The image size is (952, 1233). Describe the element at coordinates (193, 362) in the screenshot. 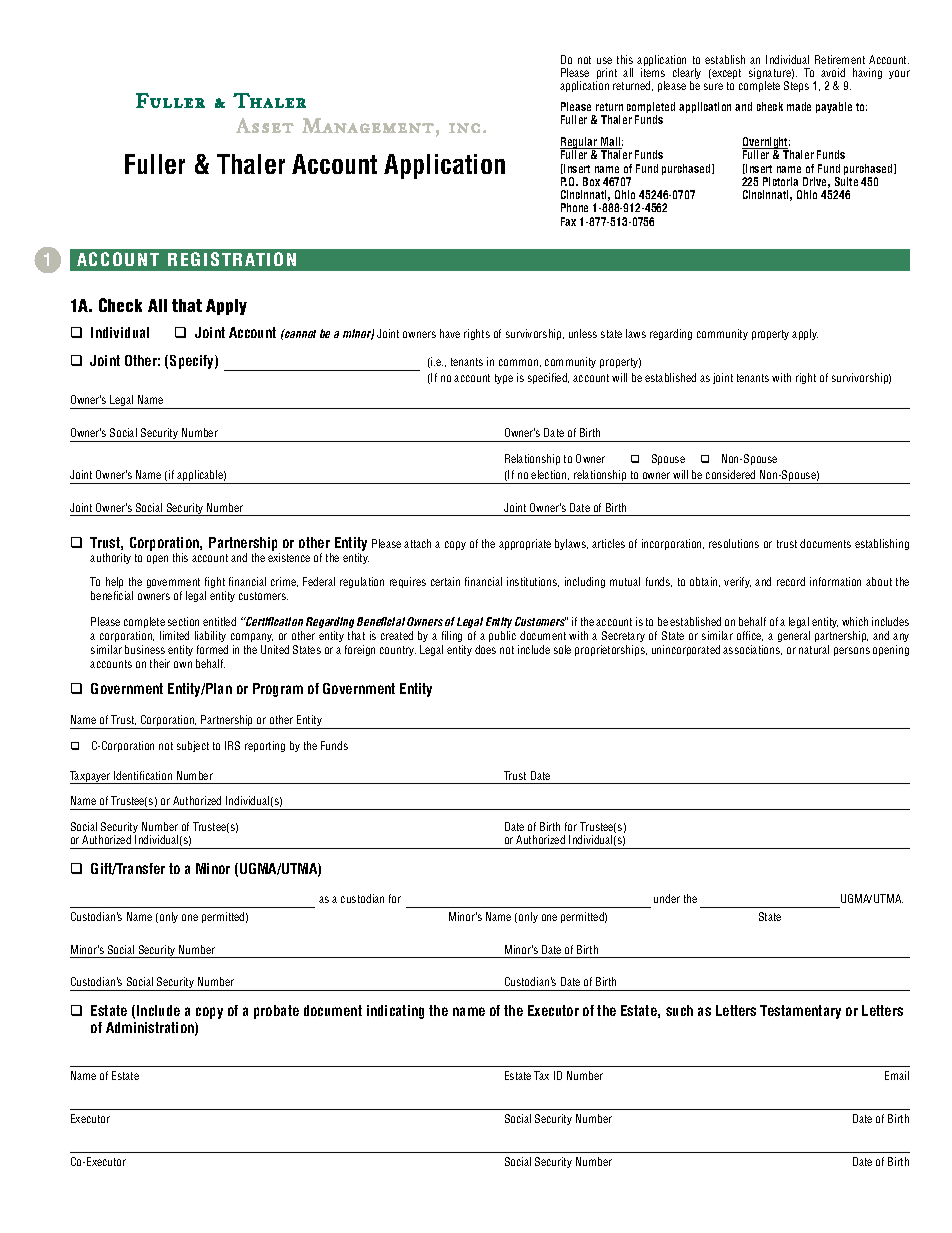

I see `Specify` at that location.
